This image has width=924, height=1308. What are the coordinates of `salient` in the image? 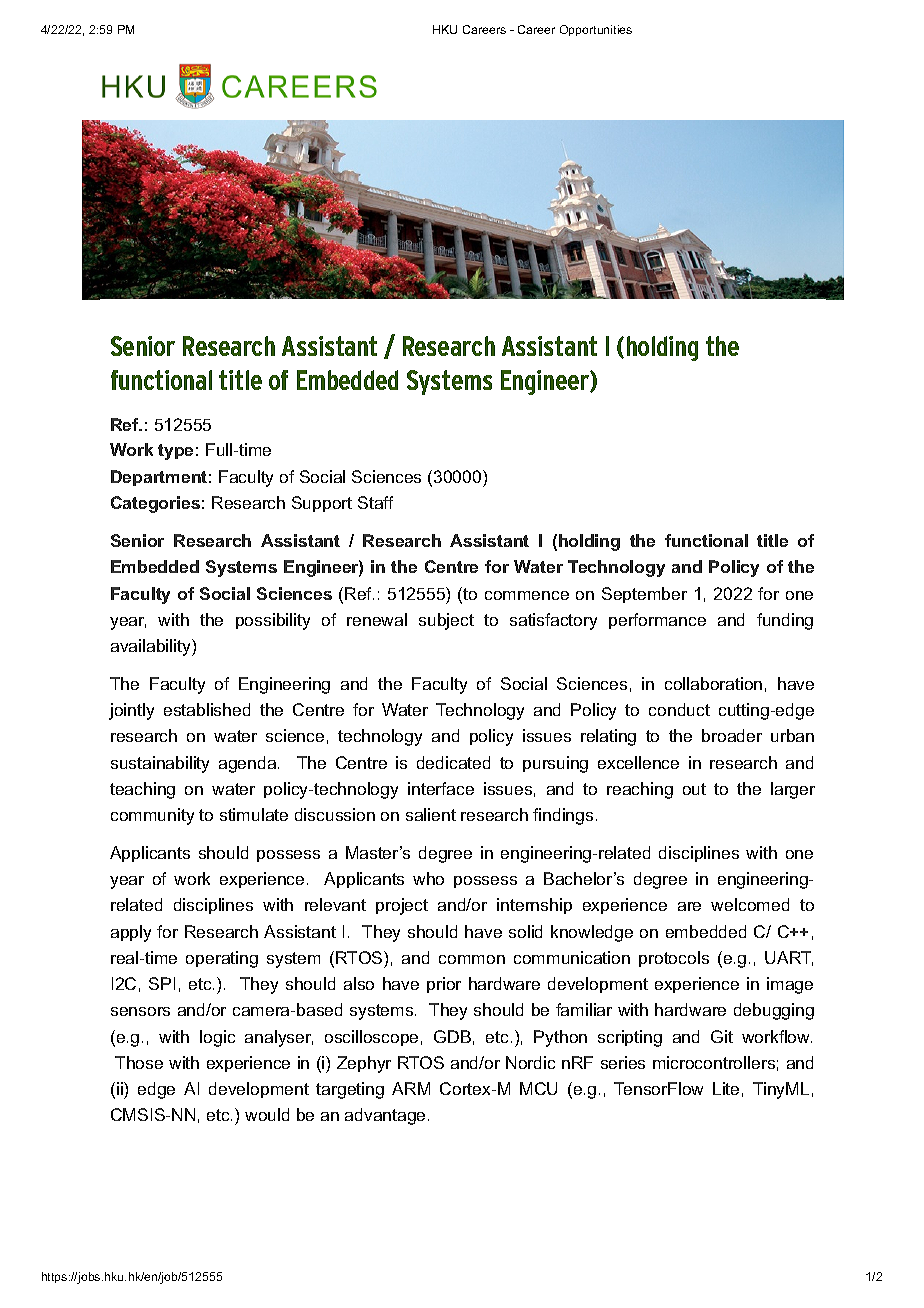 It's located at (431, 814).
